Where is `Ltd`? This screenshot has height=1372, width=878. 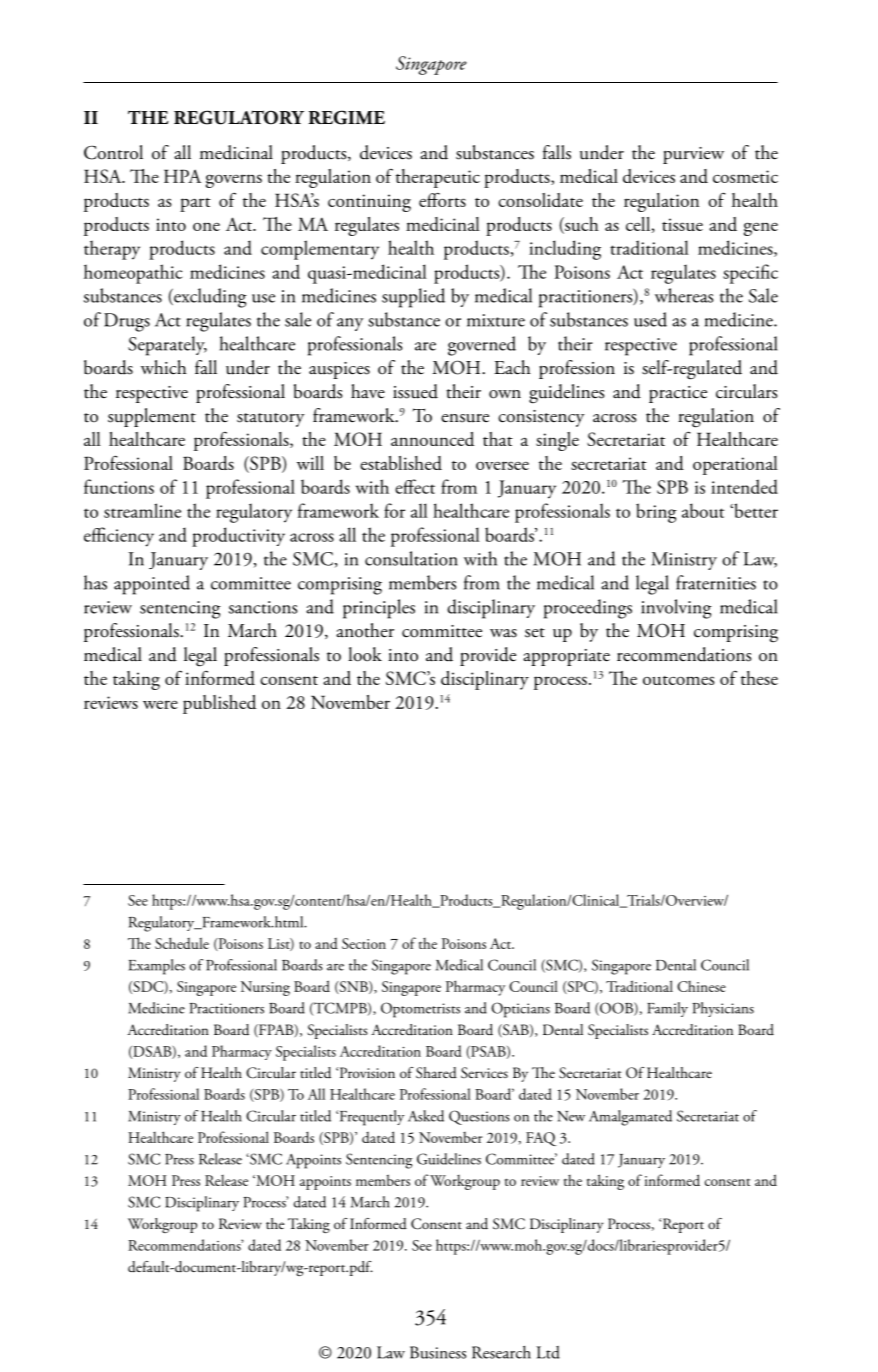
Ltd is located at coordinates (548, 1352).
